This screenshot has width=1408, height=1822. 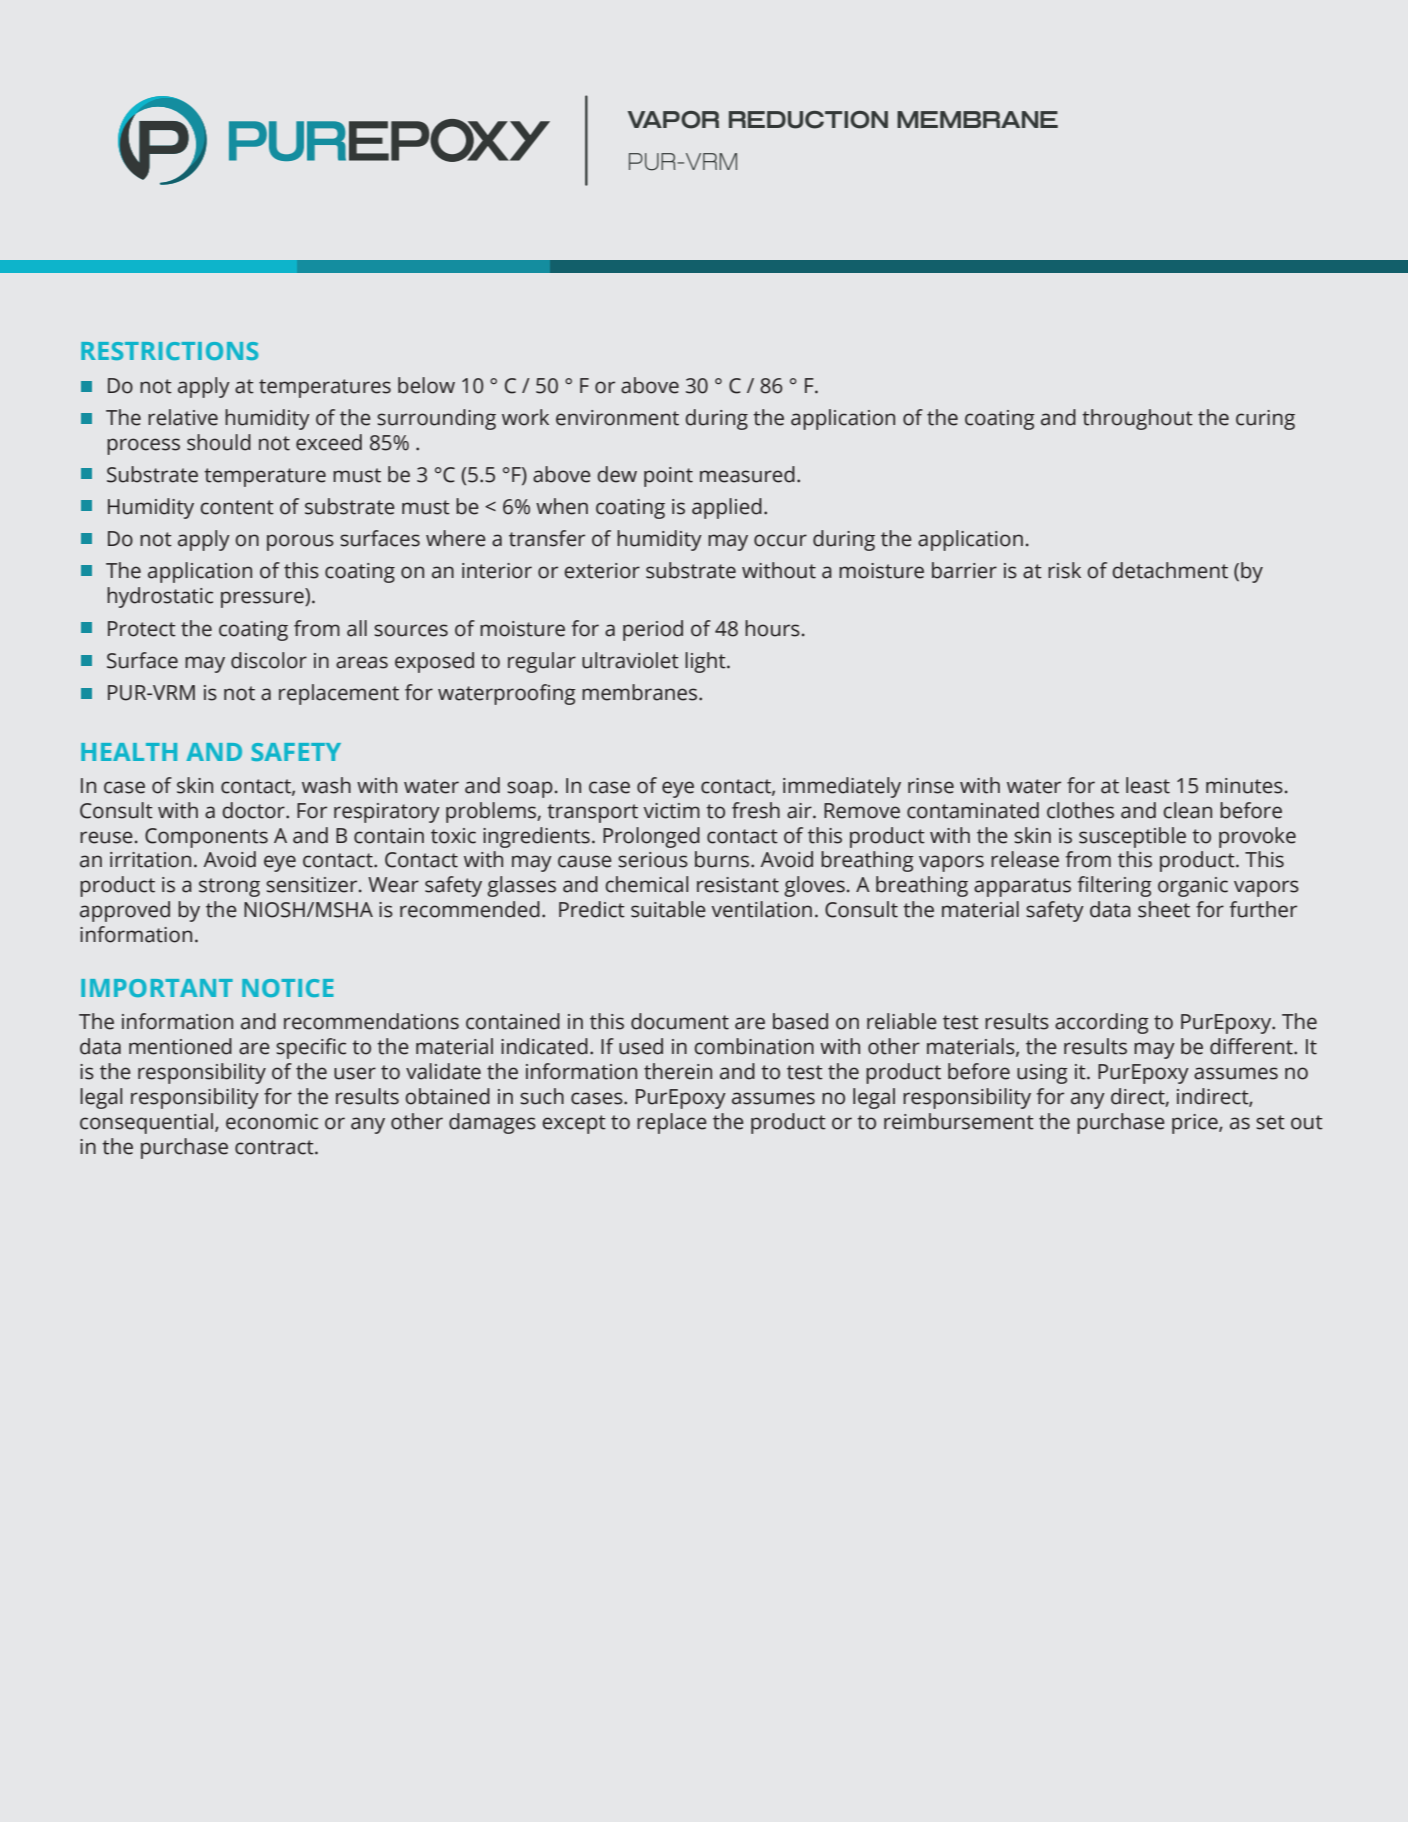 I want to click on chemical, so click(x=646, y=884).
